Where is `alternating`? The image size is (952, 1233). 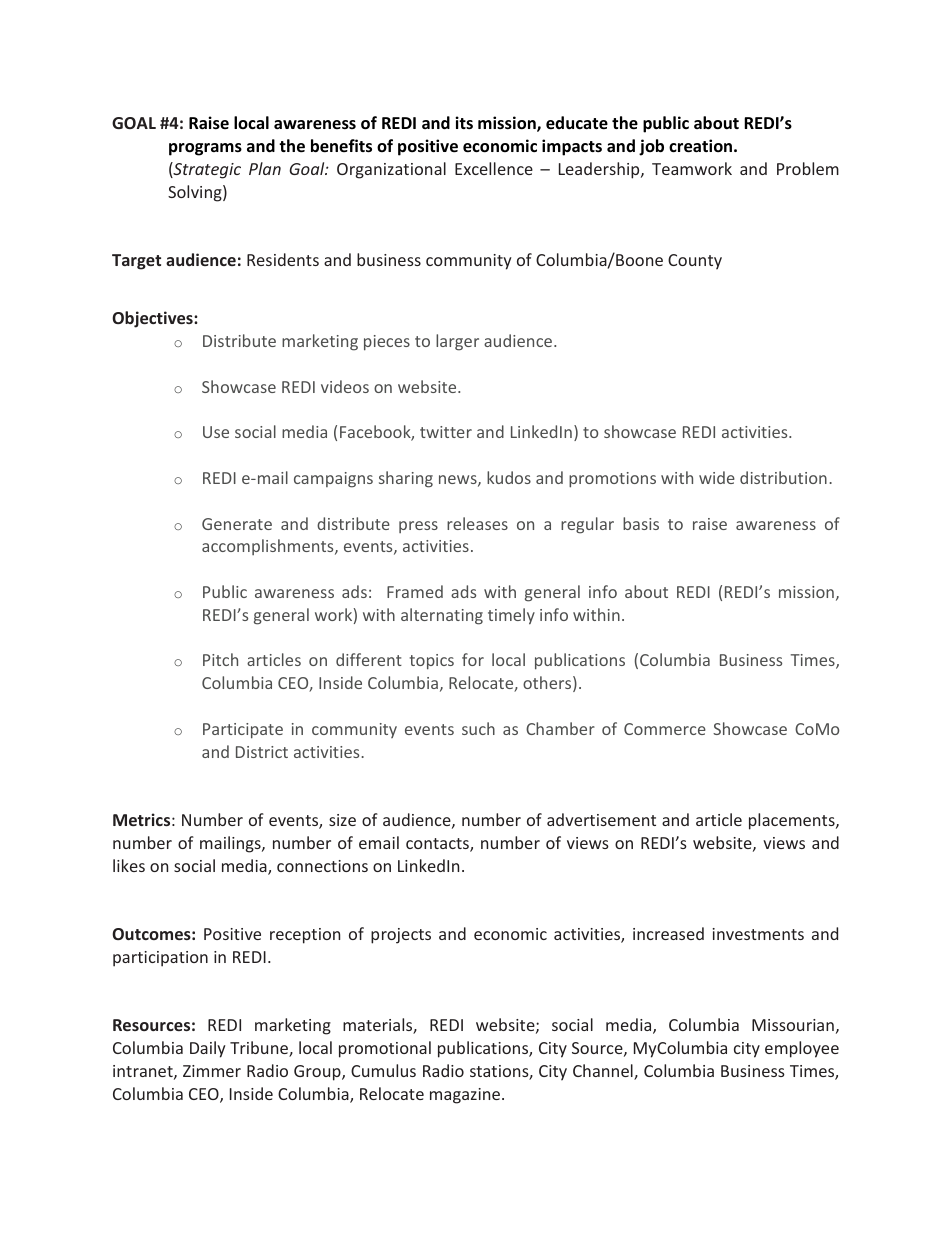
alternating is located at coordinates (442, 616).
